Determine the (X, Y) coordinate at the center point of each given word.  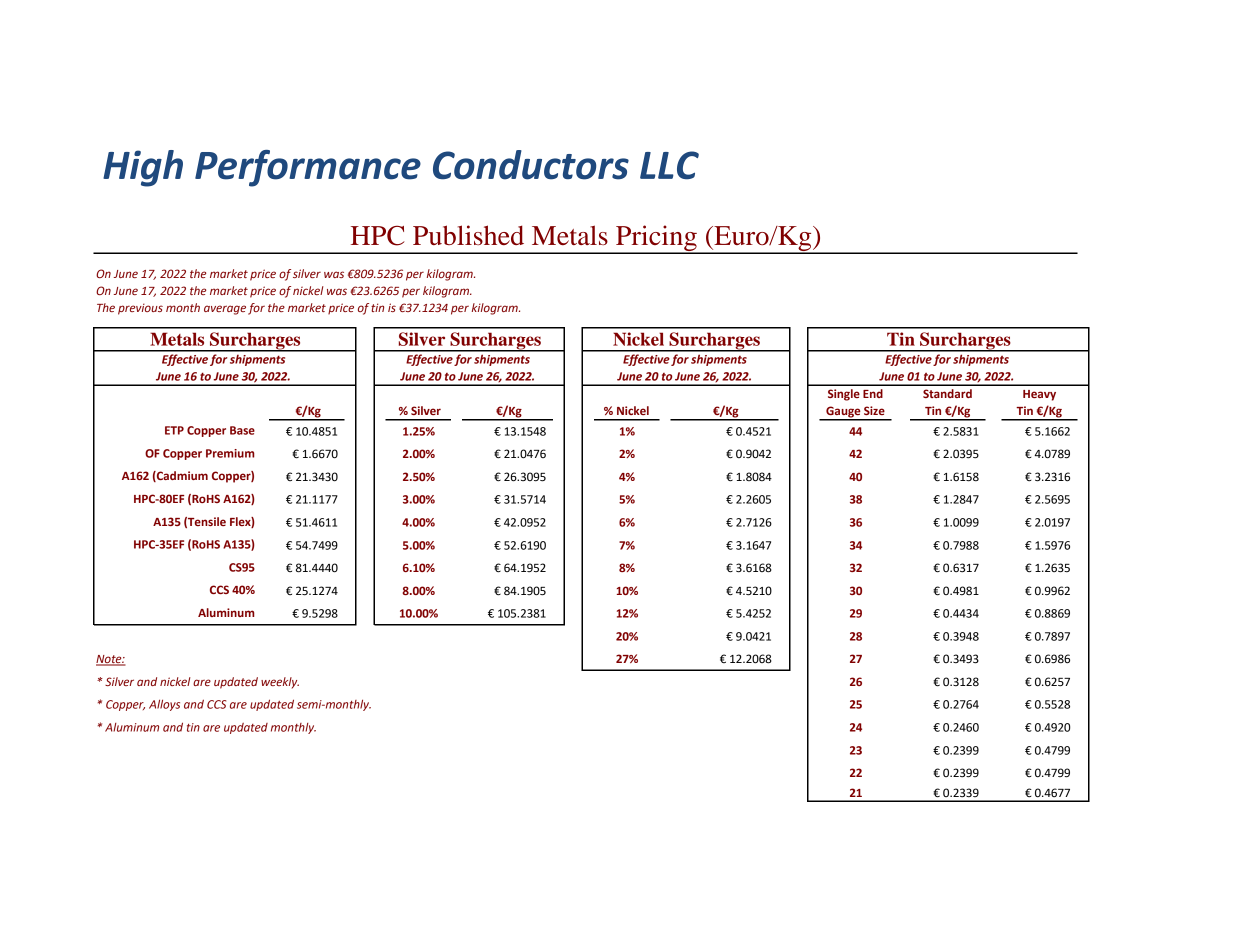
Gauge (843, 413)
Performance (308, 168)
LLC (669, 165)
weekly (280, 683)
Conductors (531, 165)
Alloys (164, 705)
